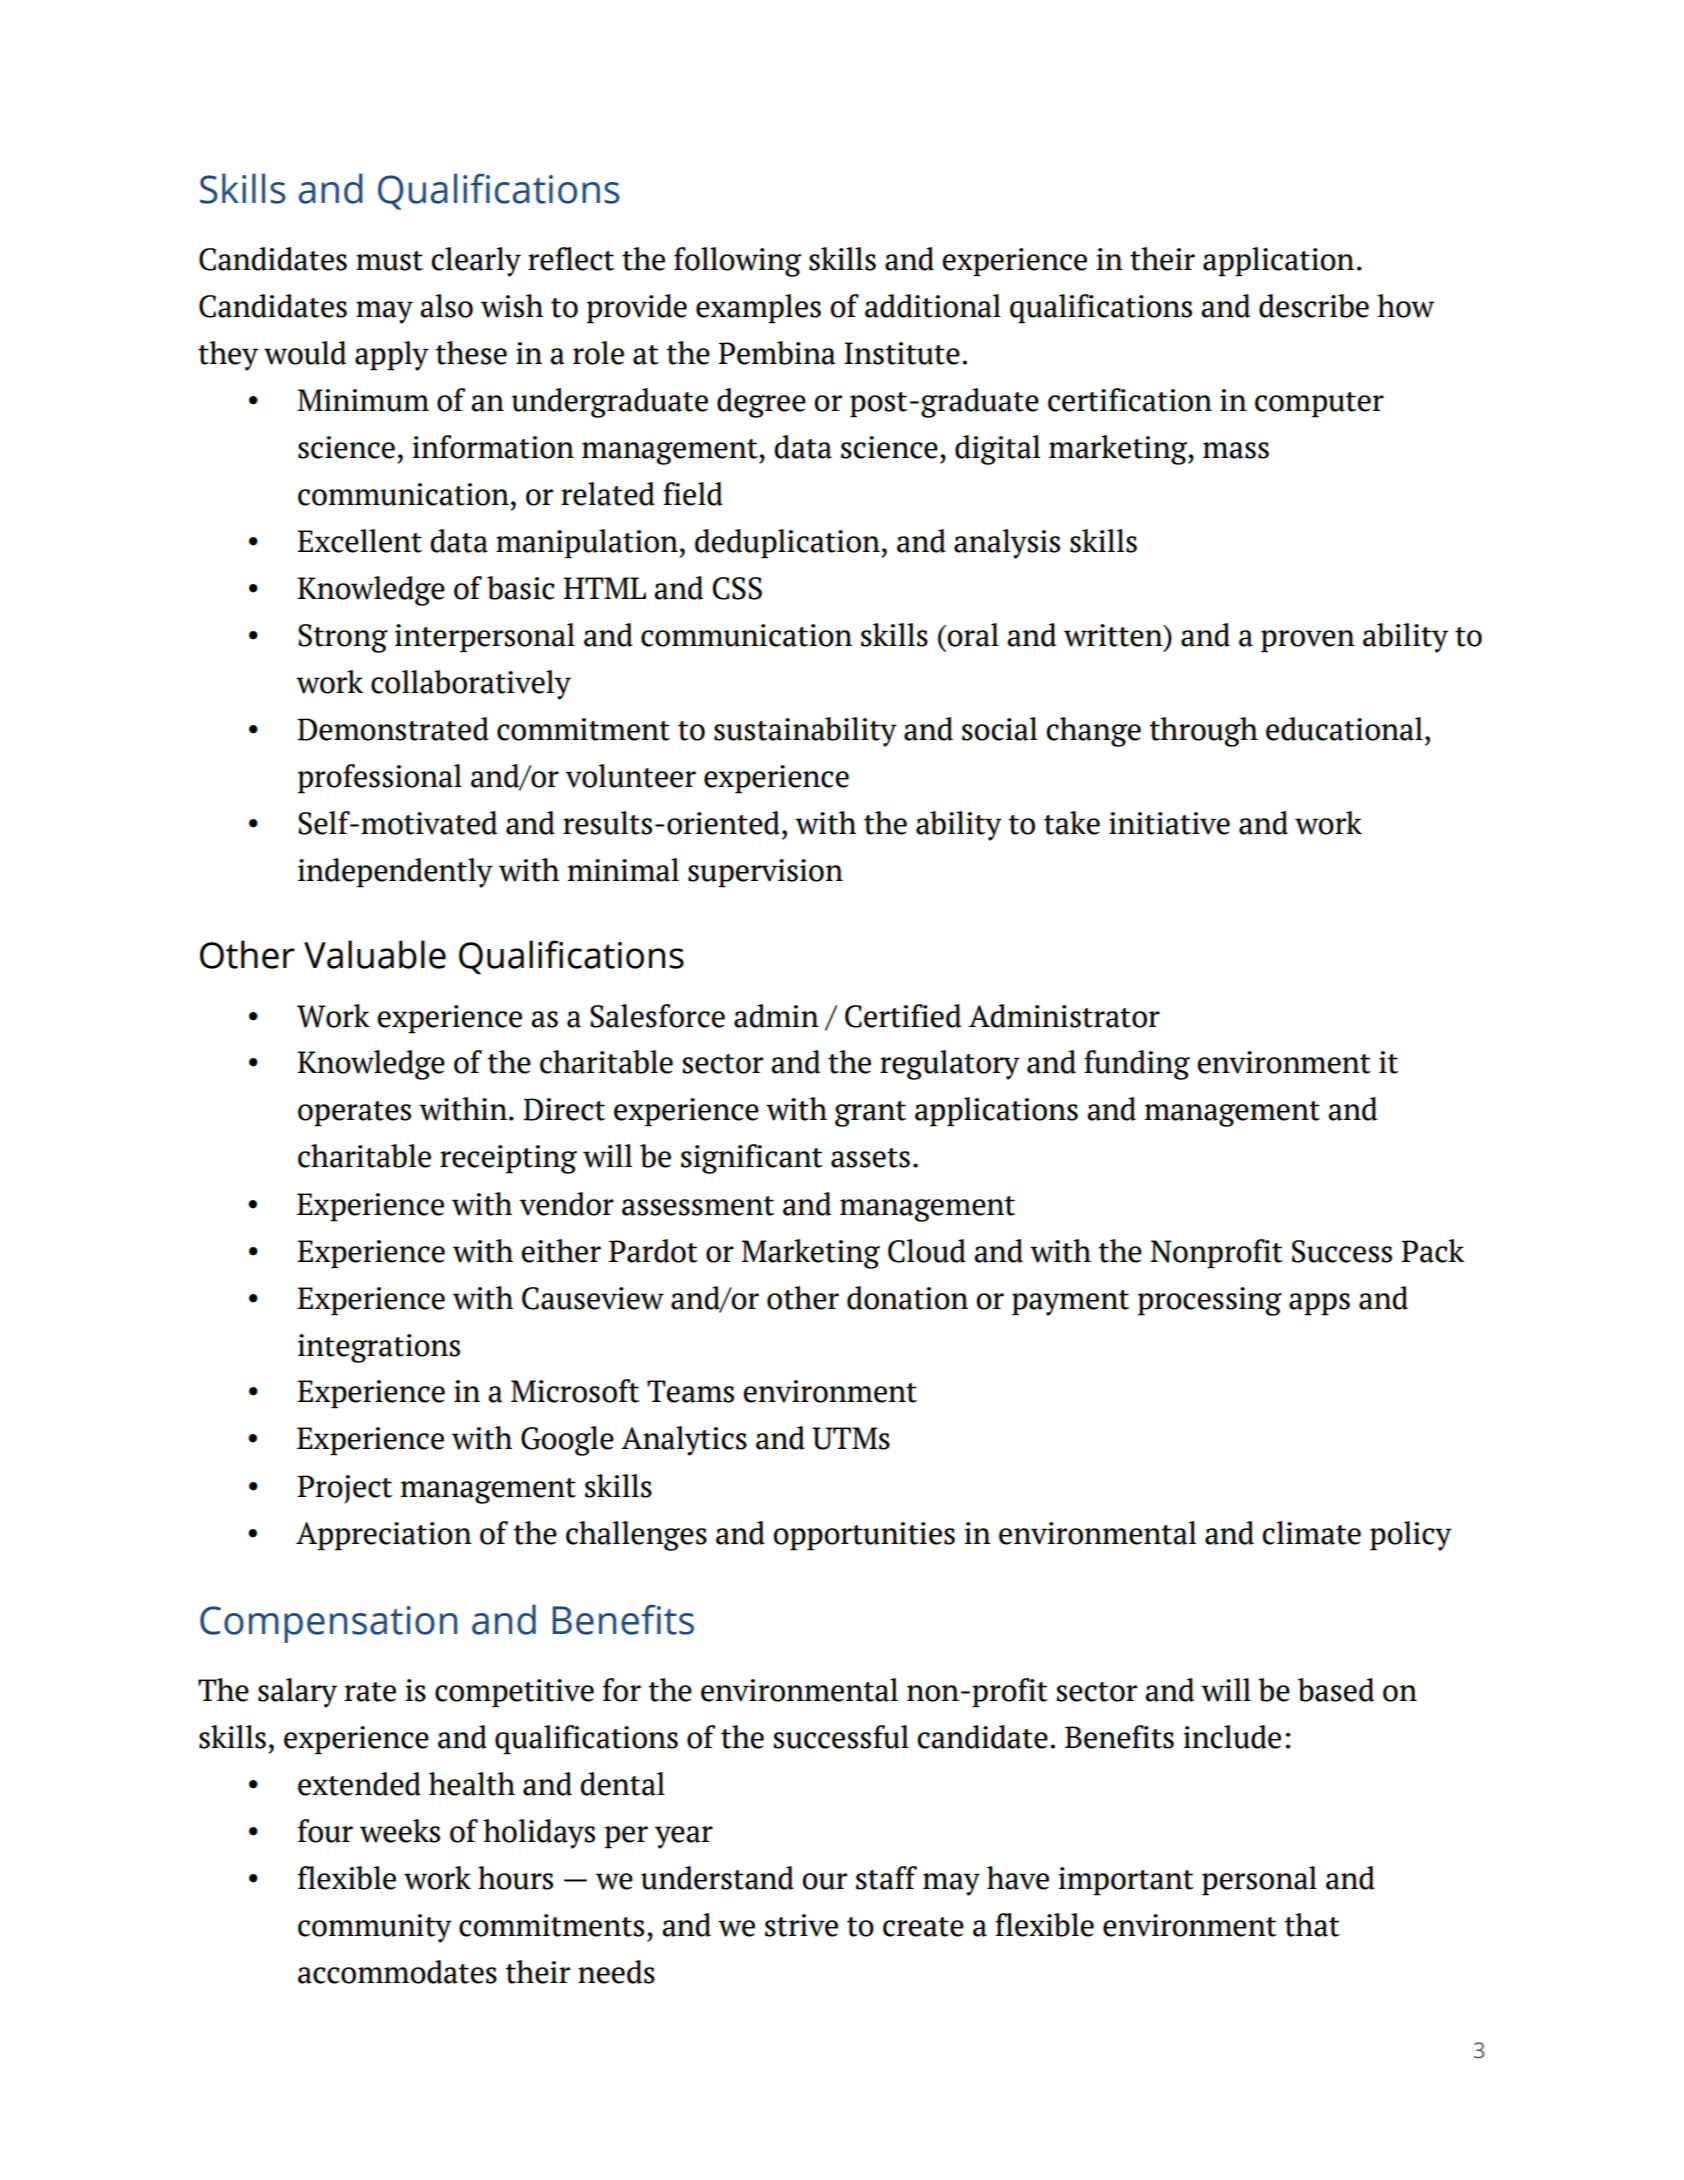 Image resolution: width=1684 pixels, height=2180 pixels. What do you see at coordinates (758, 309) in the screenshot?
I see `examples` at bounding box center [758, 309].
